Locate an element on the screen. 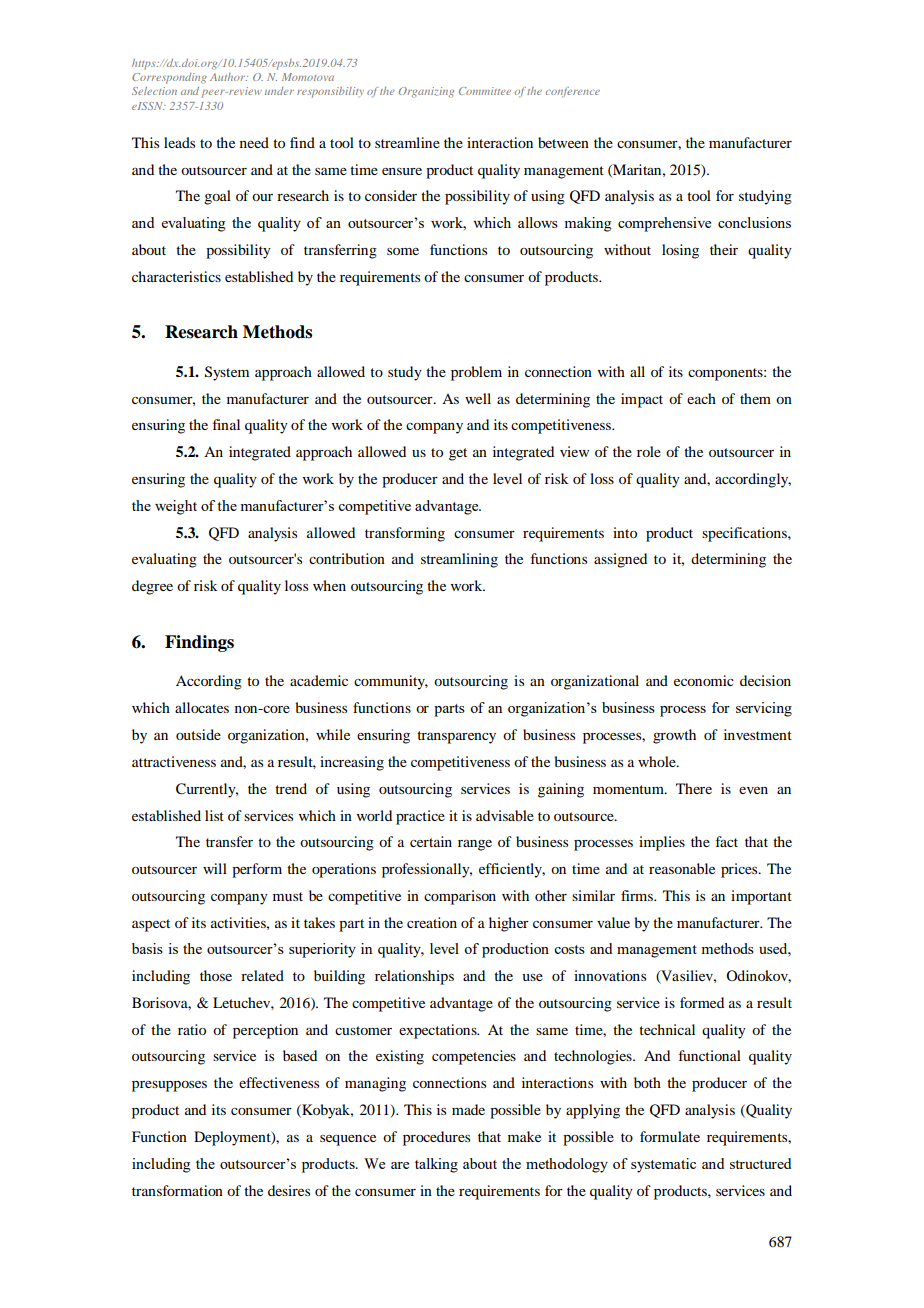  each is located at coordinates (701, 398).
